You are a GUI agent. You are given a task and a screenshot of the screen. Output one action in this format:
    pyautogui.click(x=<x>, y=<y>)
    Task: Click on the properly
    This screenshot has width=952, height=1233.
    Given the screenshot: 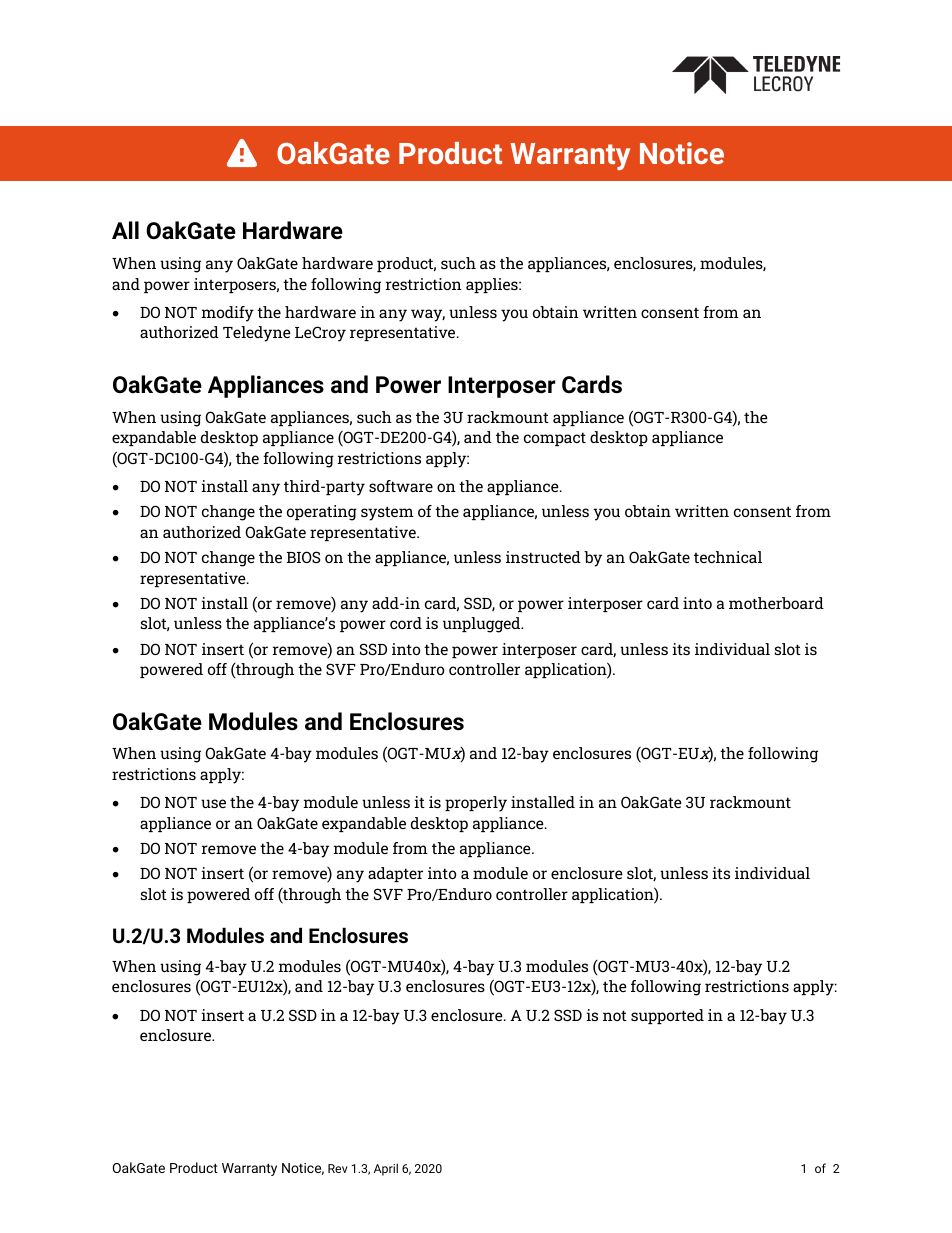 What is the action you would take?
    pyautogui.click(x=476, y=804)
